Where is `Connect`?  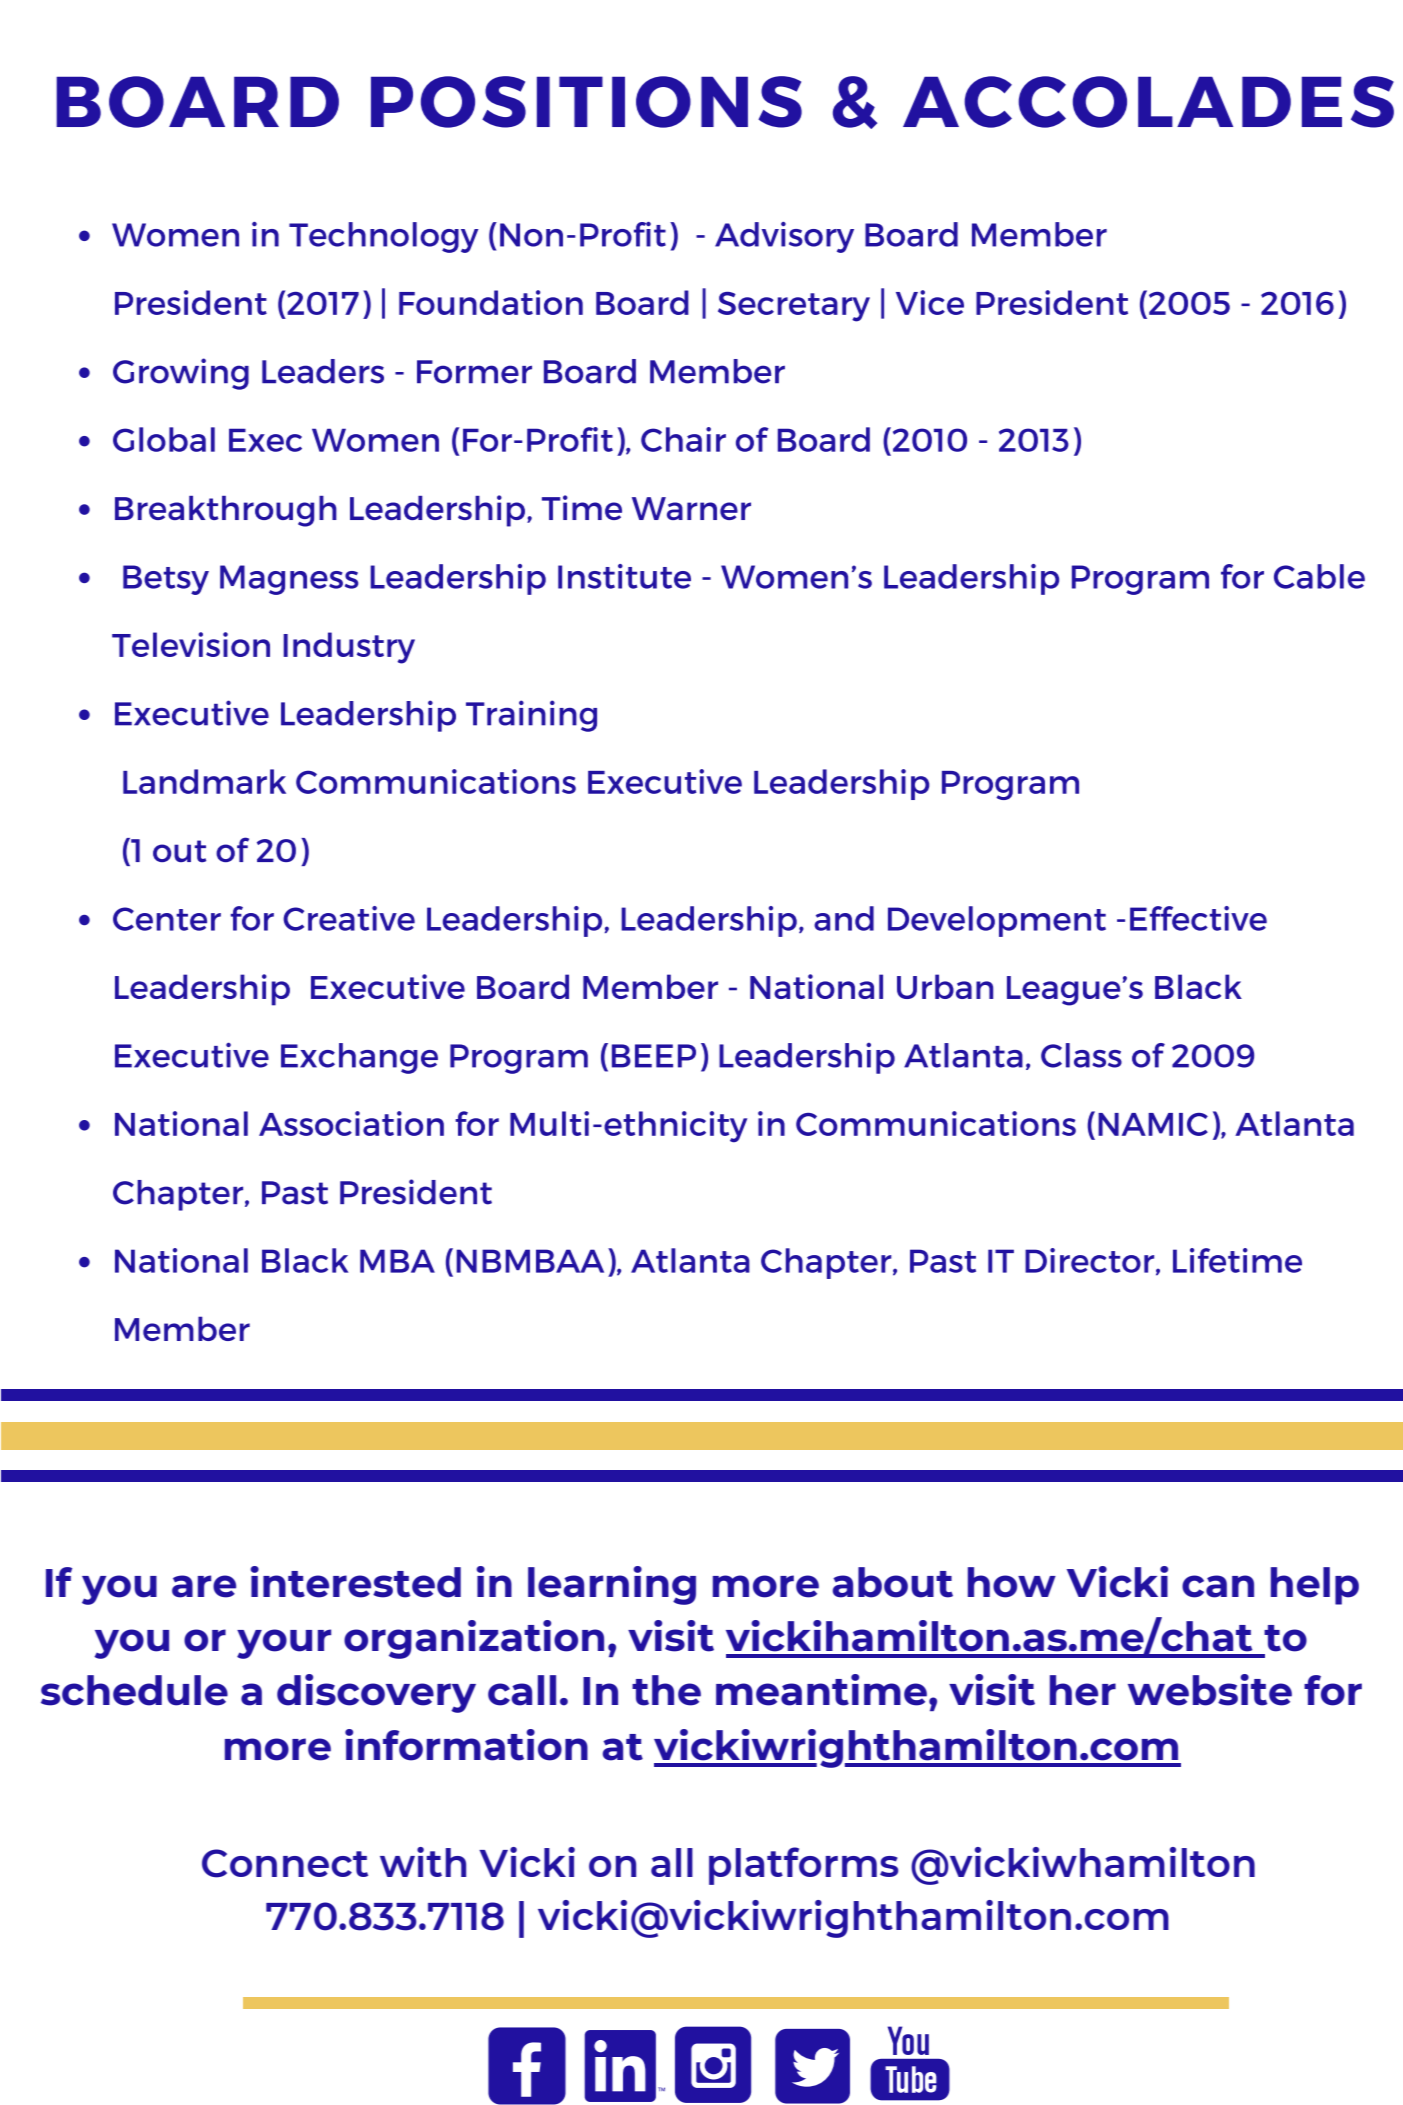 Connect is located at coordinates (285, 1863).
